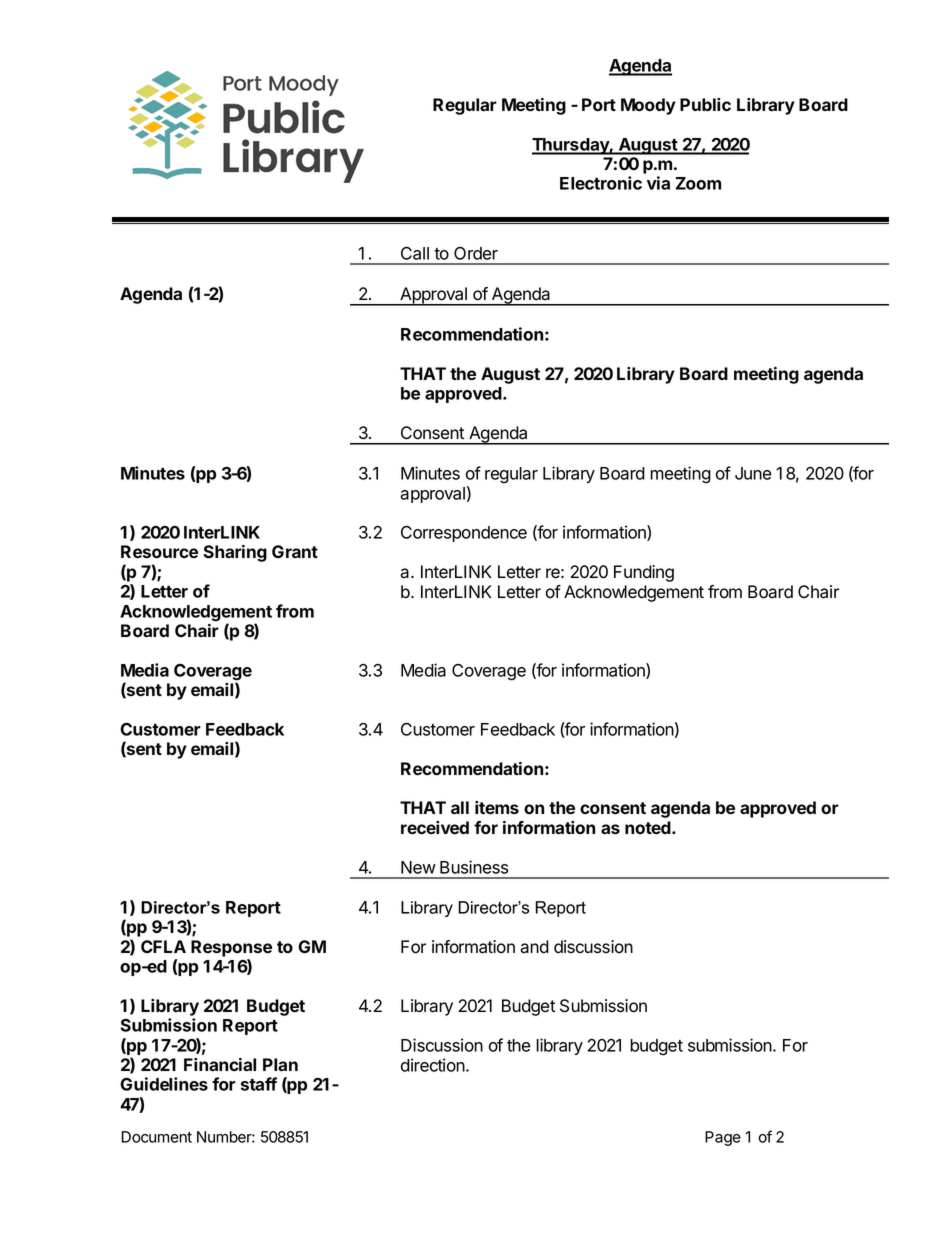 This screenshot has width=952, height=1233. What do you see at coordinates (723, 1138) in the screenshot?
I see `Page` at bounding box center [723, 1138].
